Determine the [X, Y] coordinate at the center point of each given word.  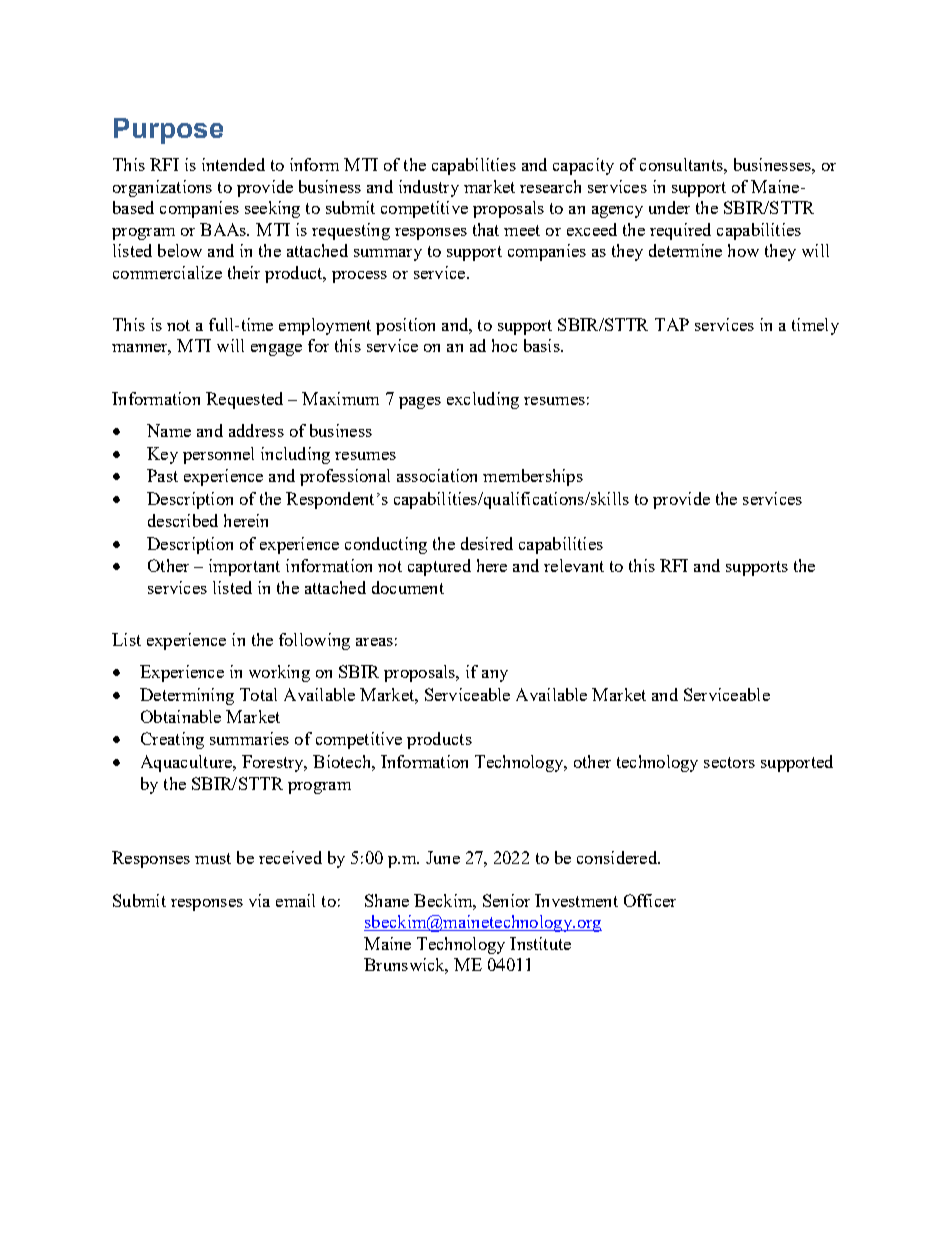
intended [233, 164]
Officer [650, 900]
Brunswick [406, 966]
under [669, 207]
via [259, 900]
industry [429, 188]
